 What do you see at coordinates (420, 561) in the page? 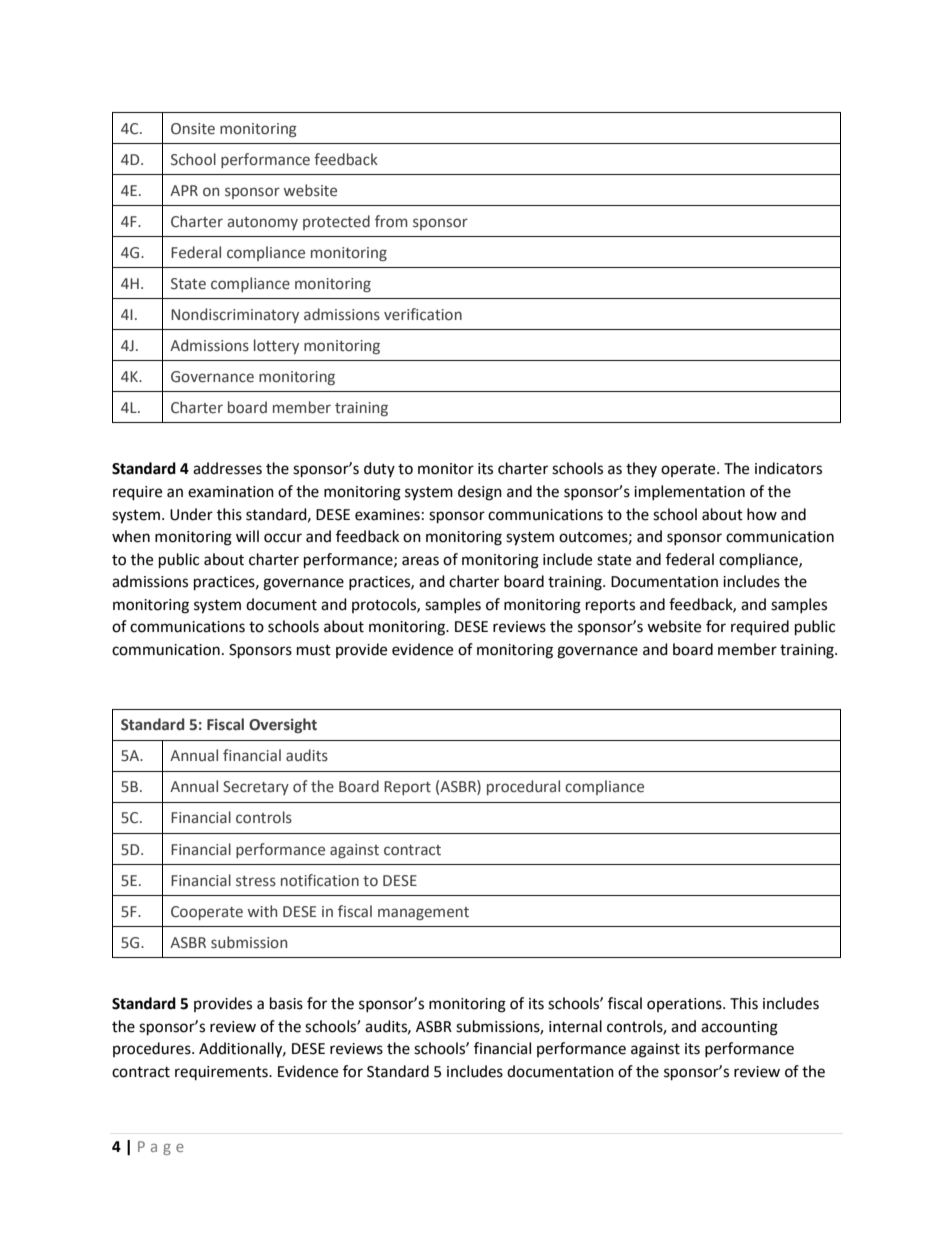
I see `areas` at bounding box center [420, 561].
